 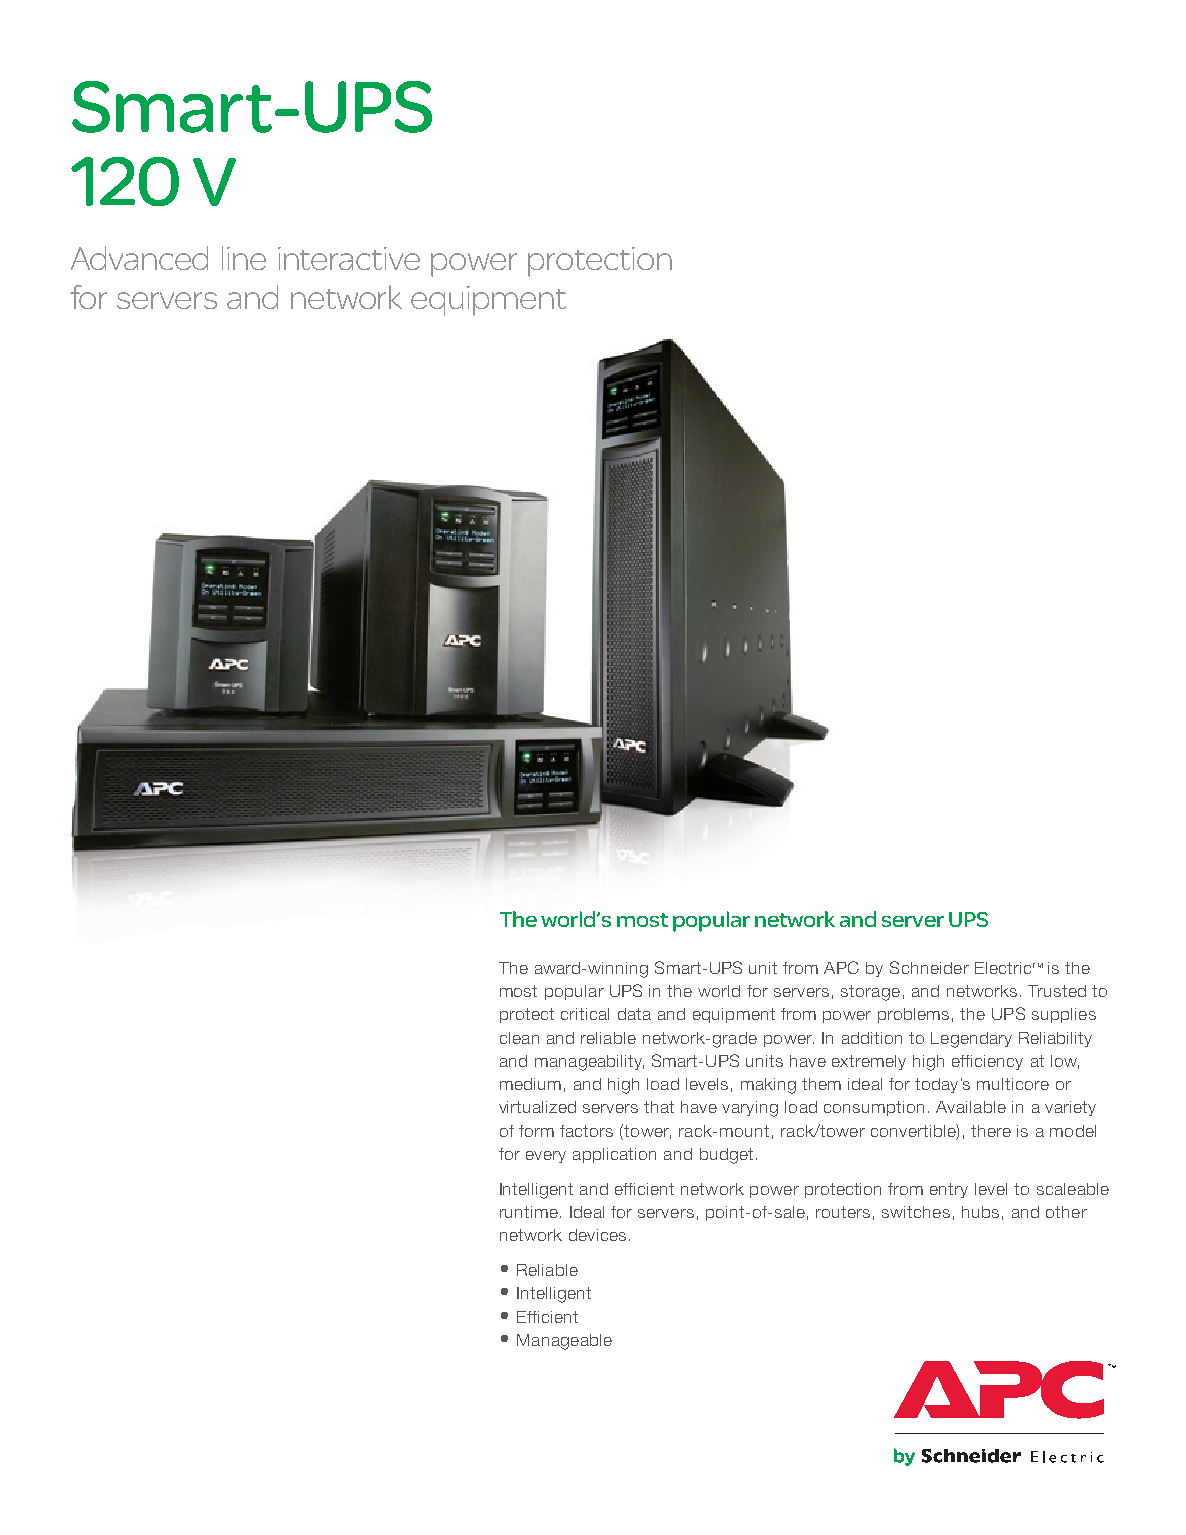 What do you see at coordinates (349, 258) in the screenshot?
I see `interactive` at bounding box center [349, 258].
